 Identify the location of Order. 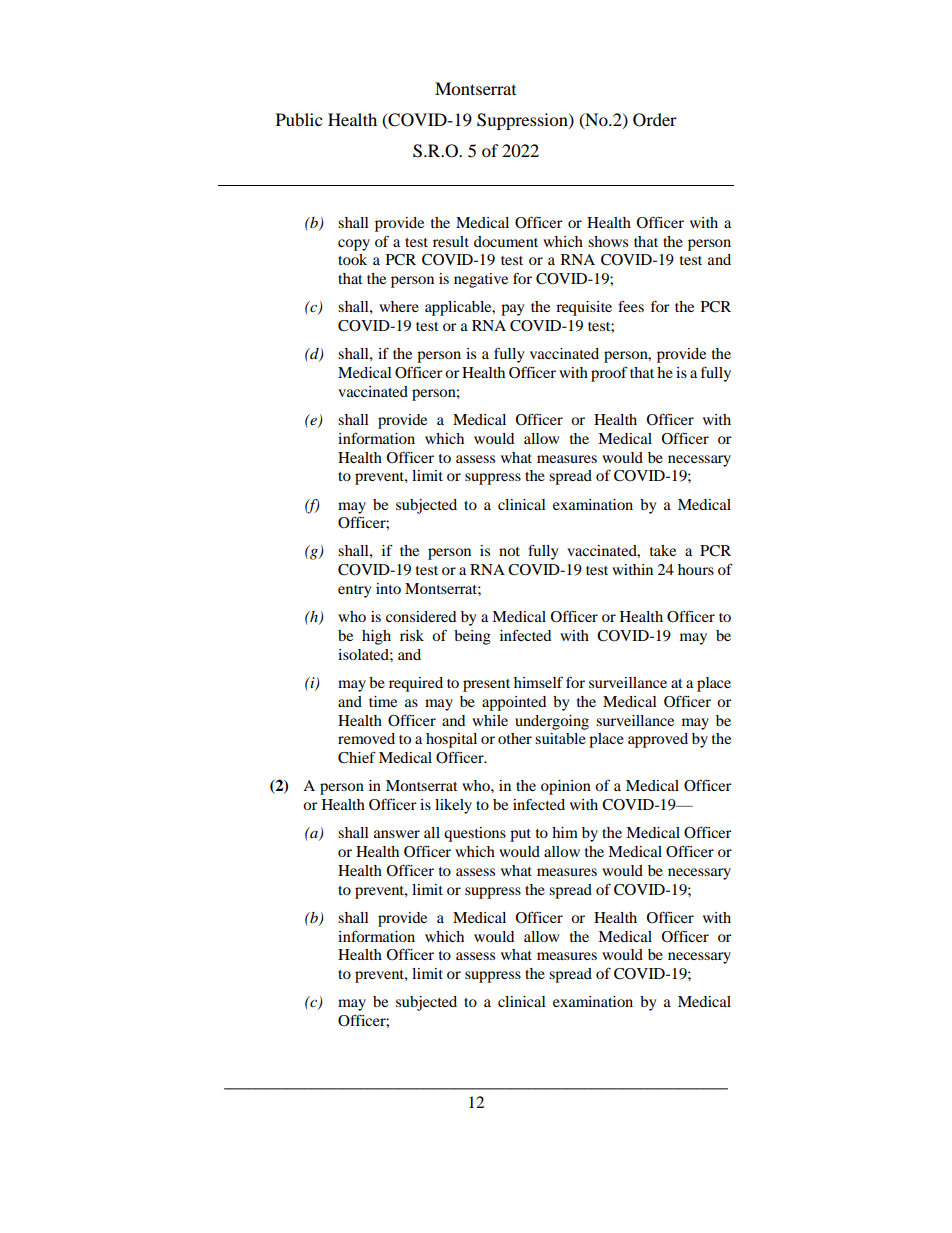
(655, 120).
